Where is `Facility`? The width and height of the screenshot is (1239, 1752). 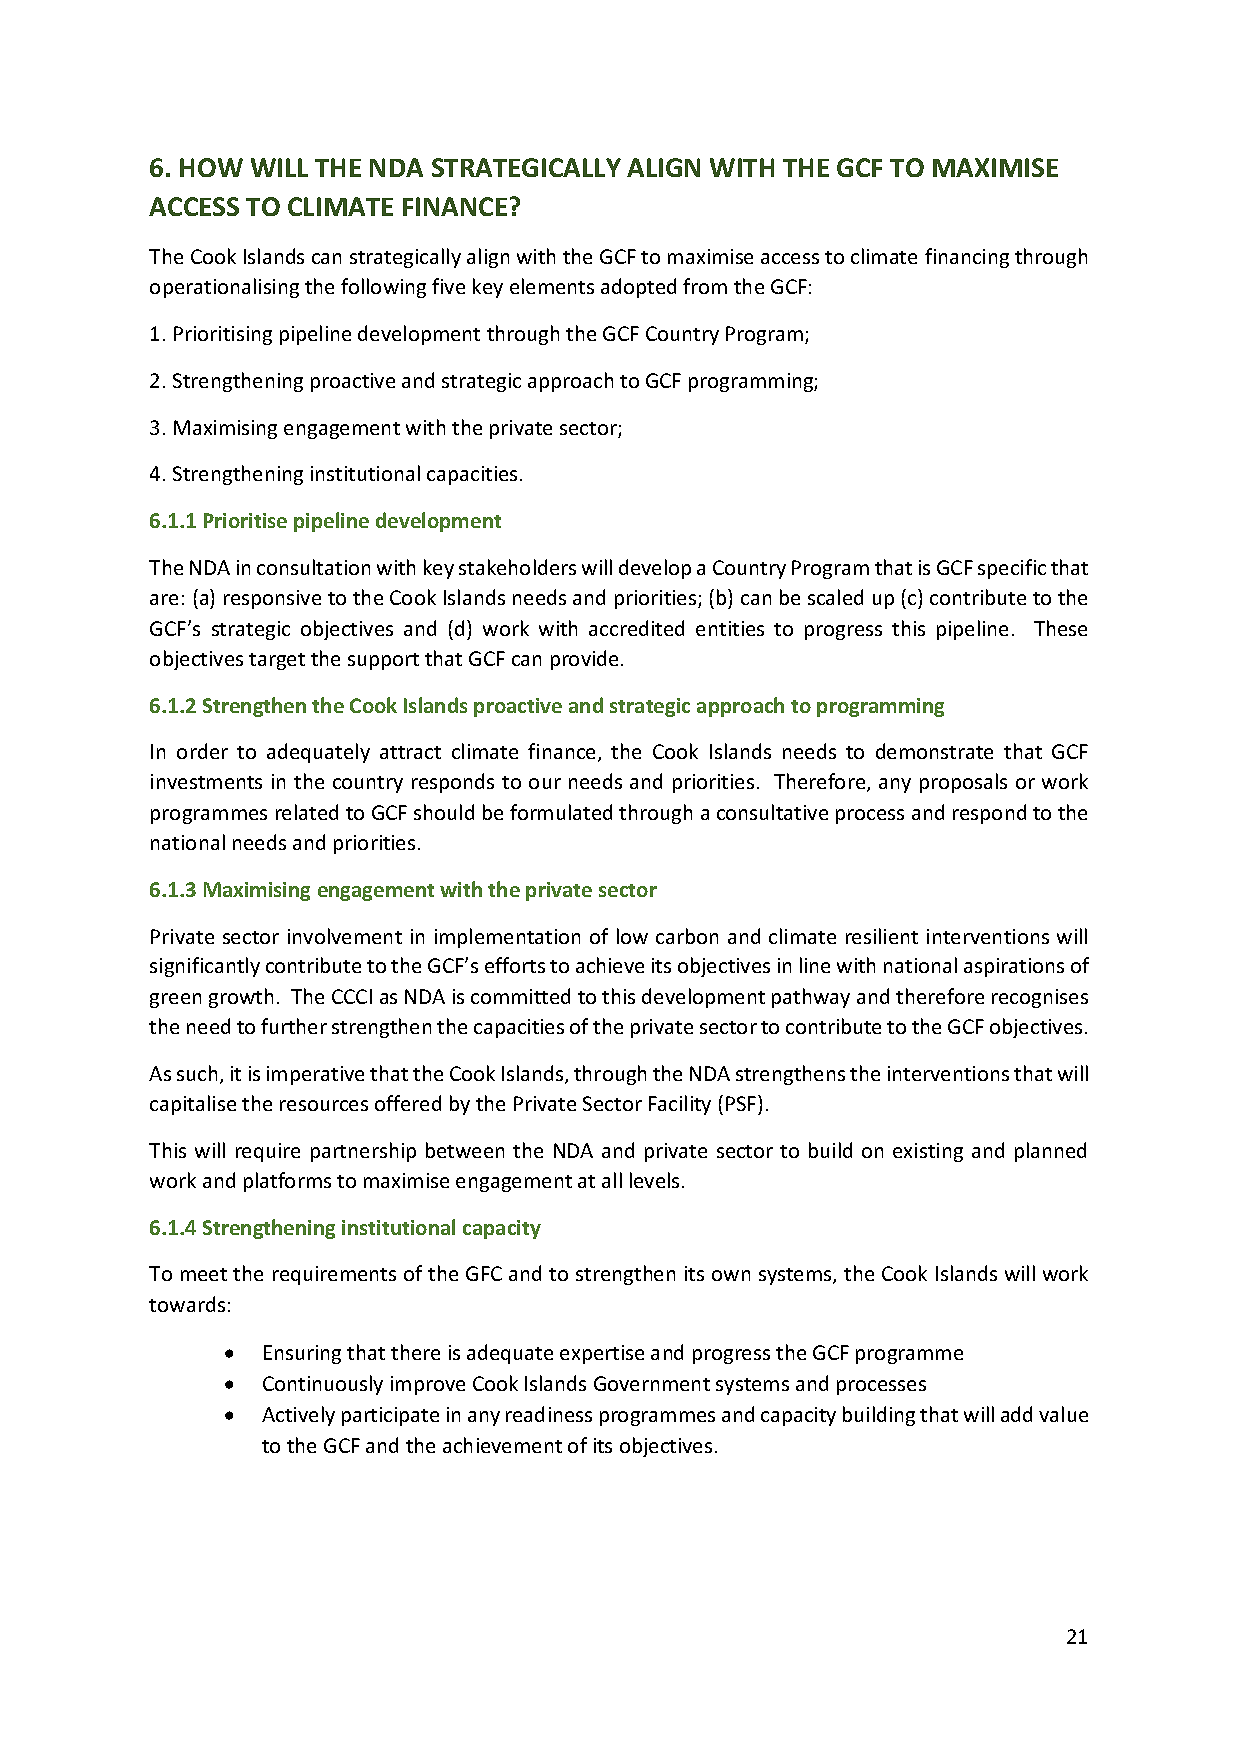
Facility is located at coordinates (680, 1105).
